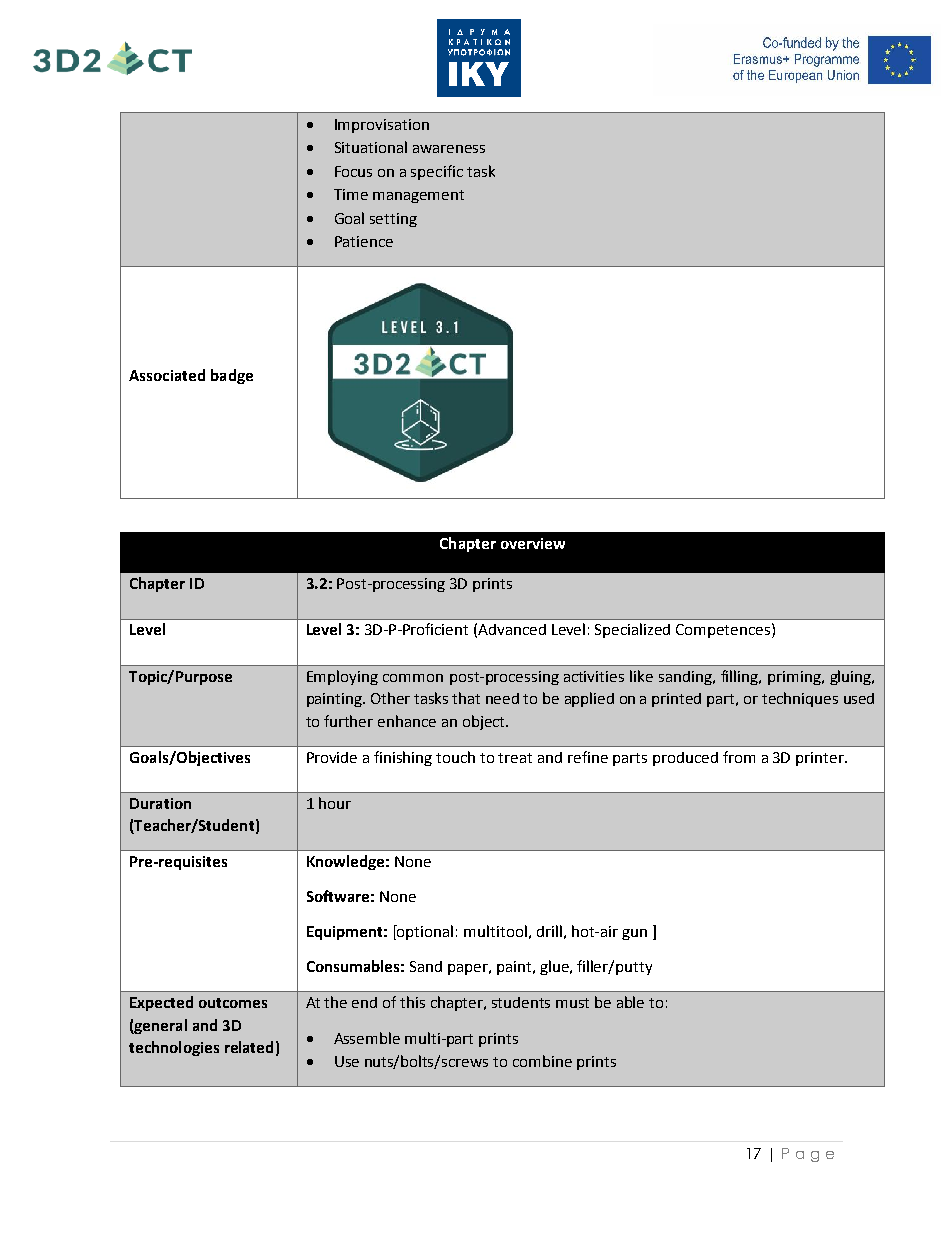 This document has width=952, height=1233. Describe the element at coordinates (353, 171) in the document. I see `Focus` at that location.
